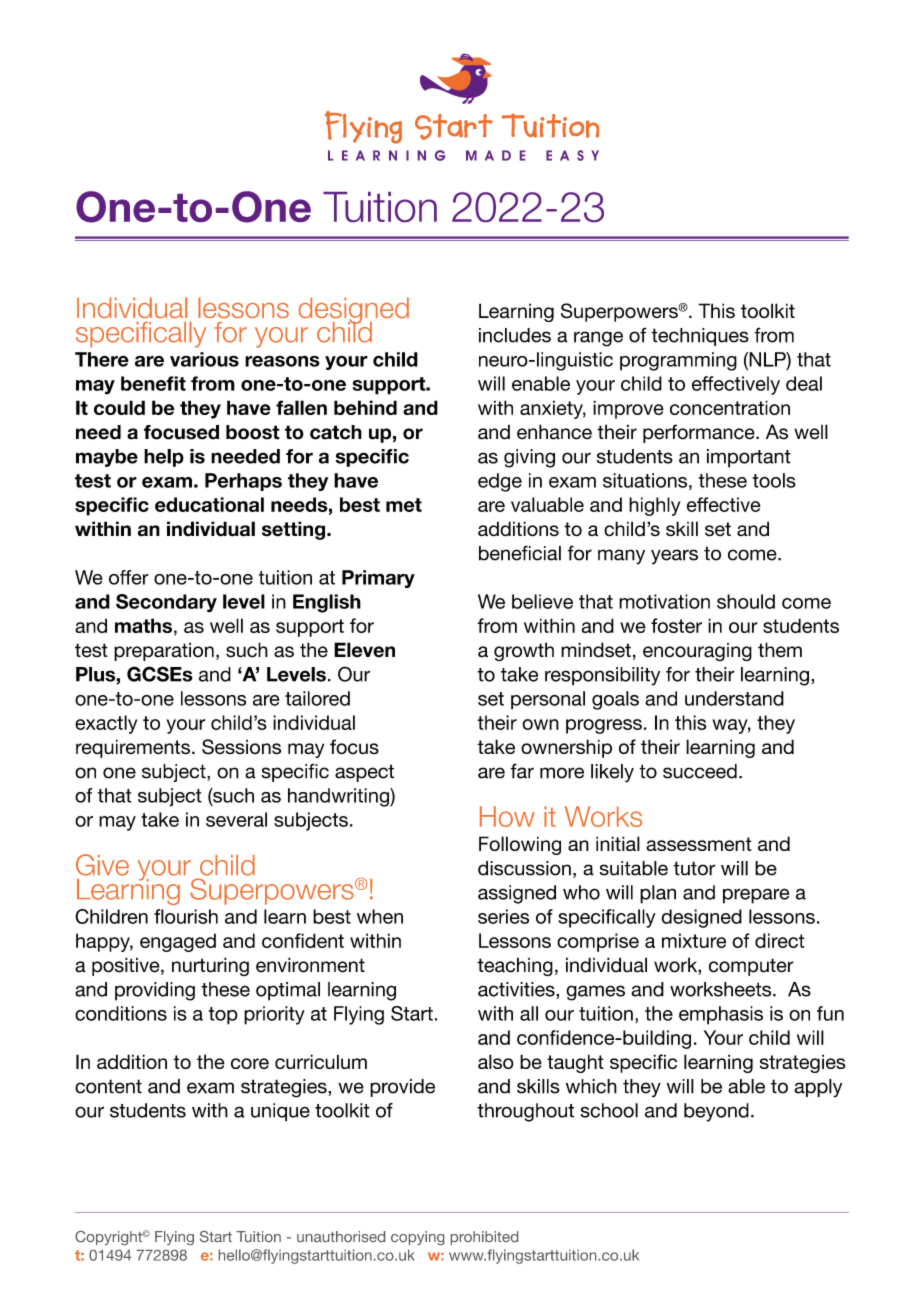 This screenshot has width=924, height=1311. Describe the element at coordinates (515, 335) in the screenshot. I see `includes` at that location.
